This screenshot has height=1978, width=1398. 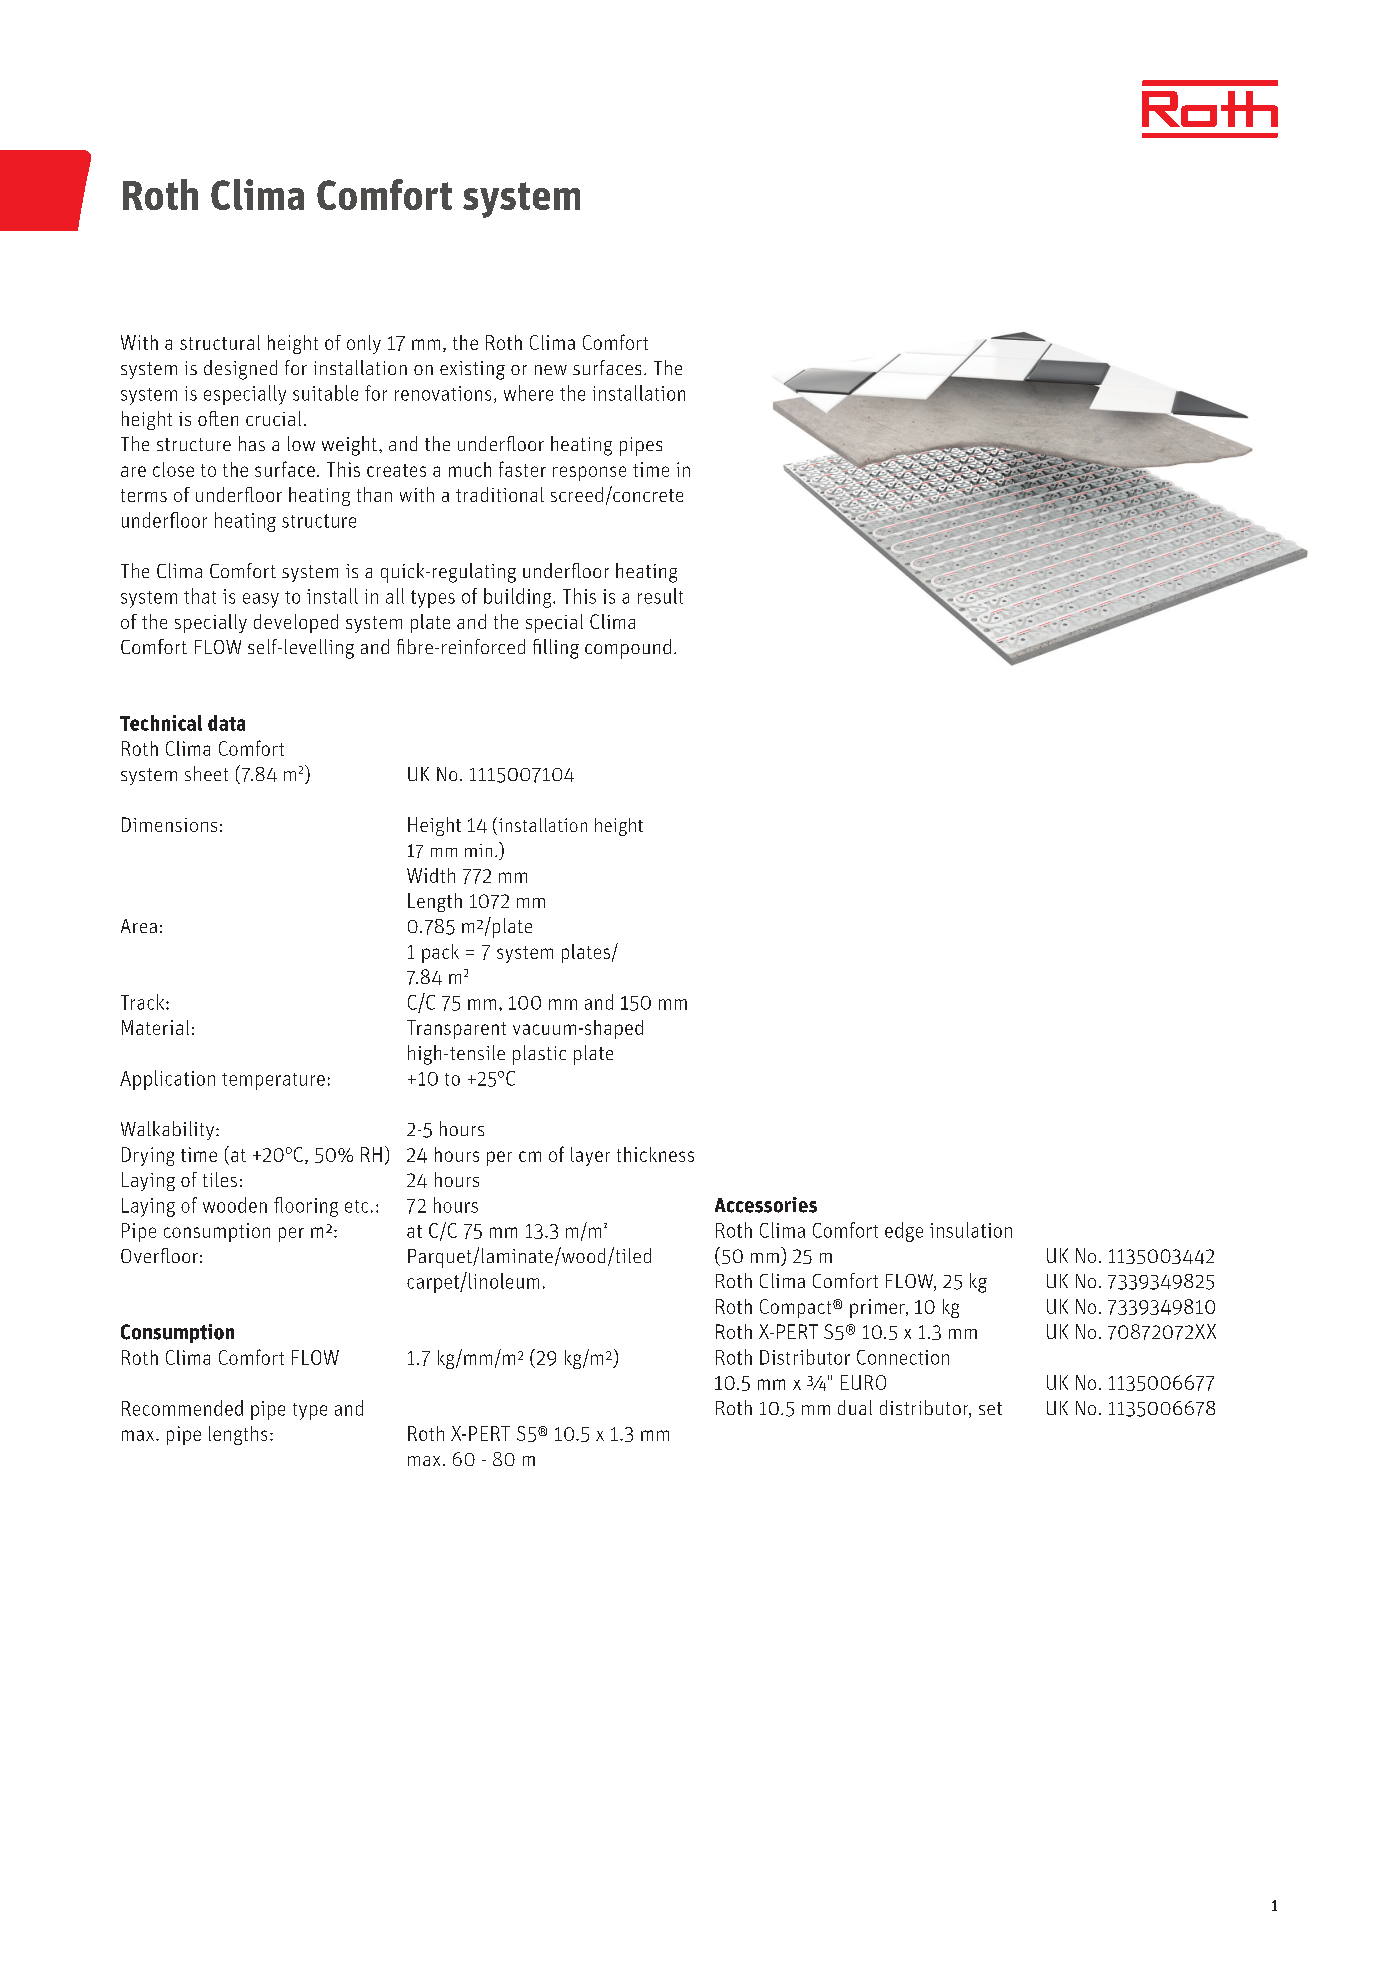 What do you see at coordinates (797, 1308) in the screenshot?
I see `Compact` at bounding box center [797, 1308].
